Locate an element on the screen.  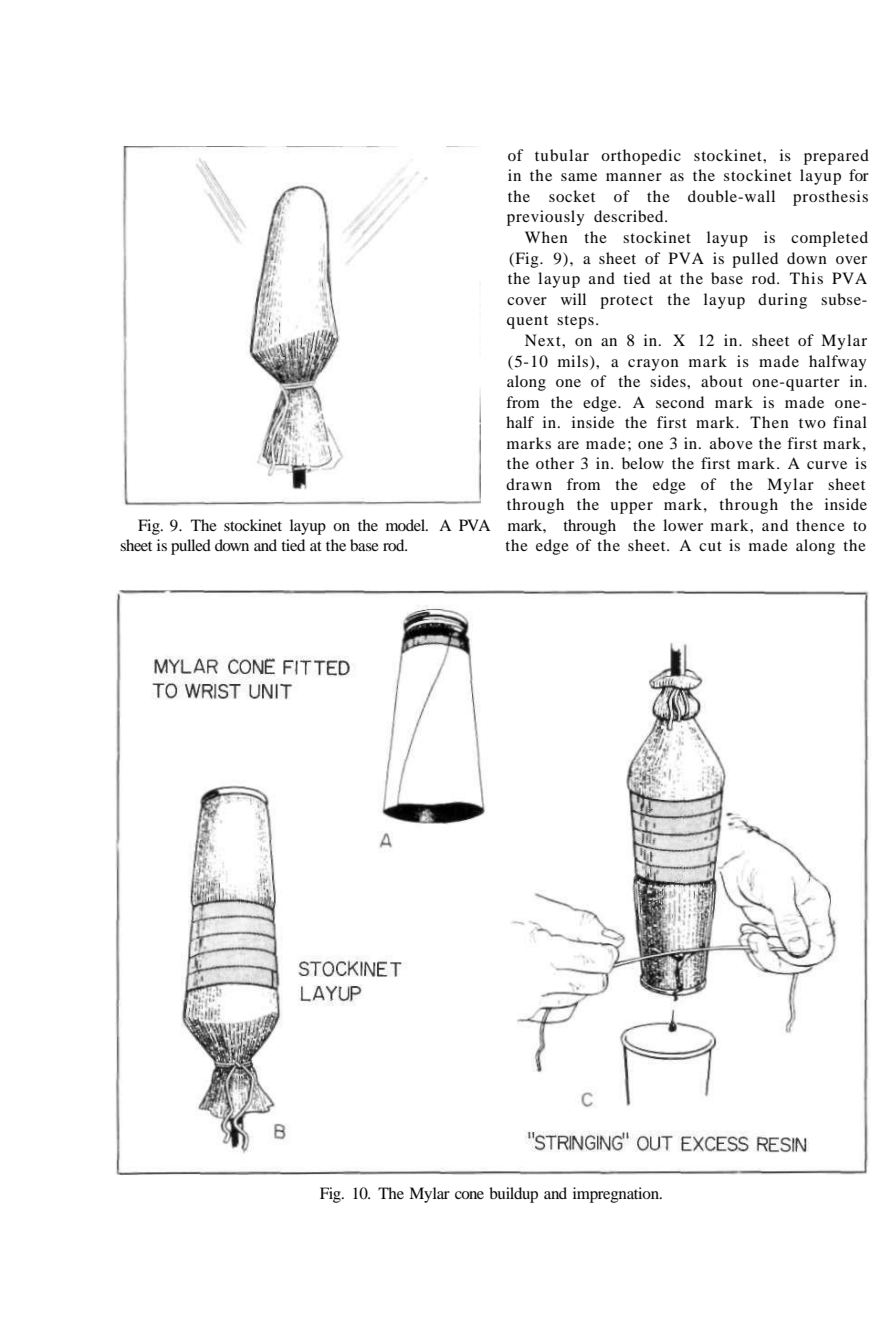
below is located at coordinates (643, 463).
